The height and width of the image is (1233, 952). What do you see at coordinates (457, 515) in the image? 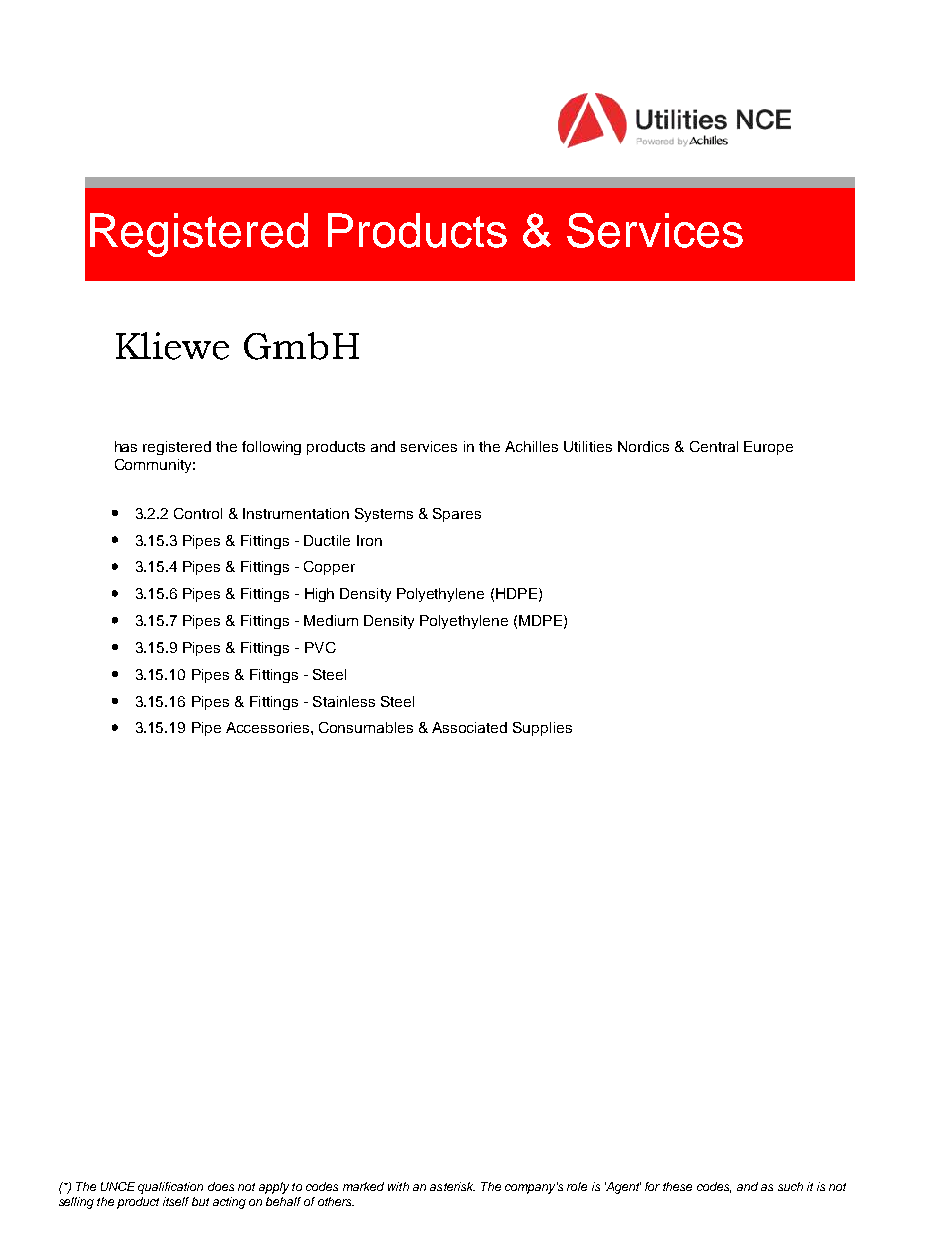
I see `Spares` at bounding box center [457, 515].
